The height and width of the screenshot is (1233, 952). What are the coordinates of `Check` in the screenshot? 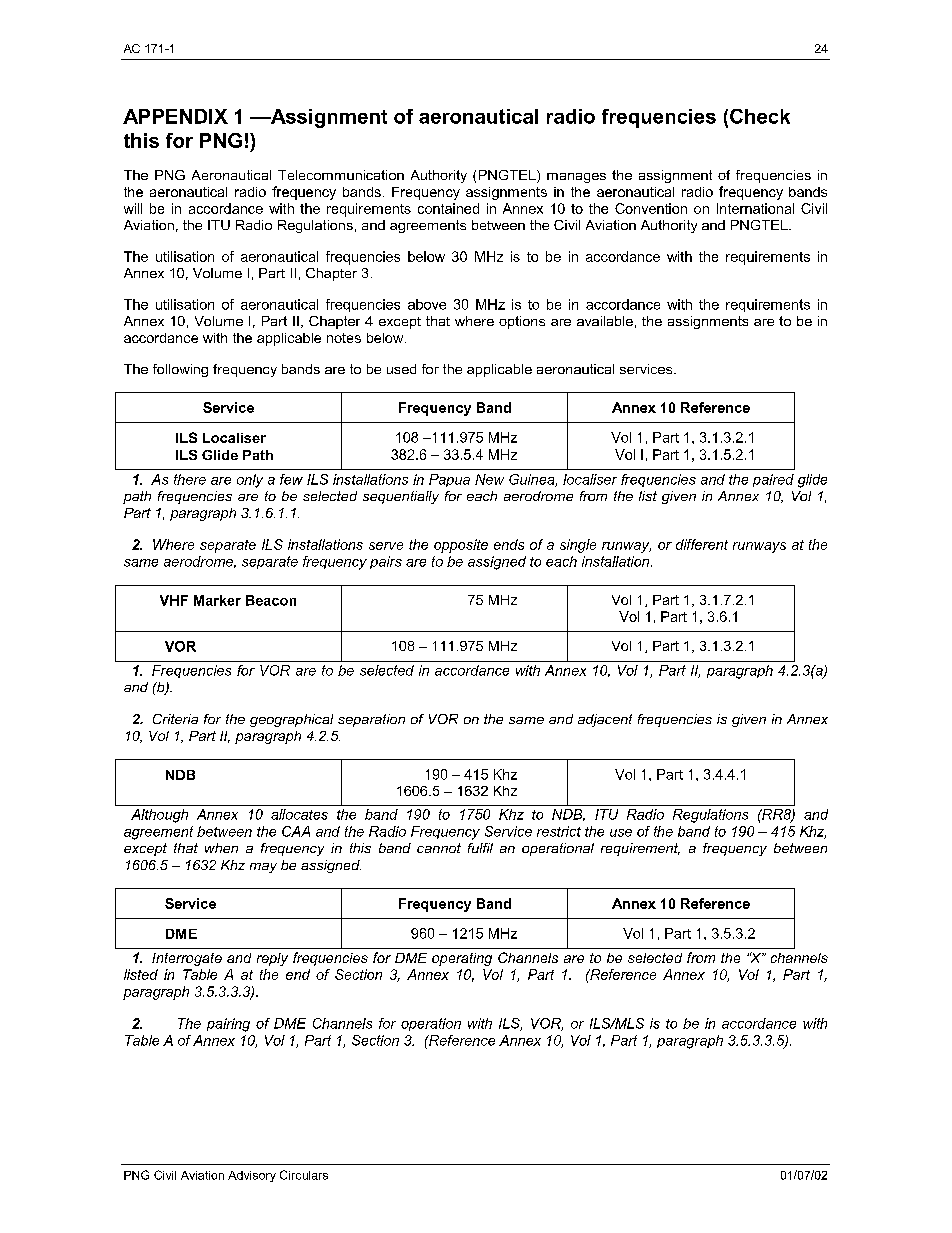 It's located at (760, 116).
